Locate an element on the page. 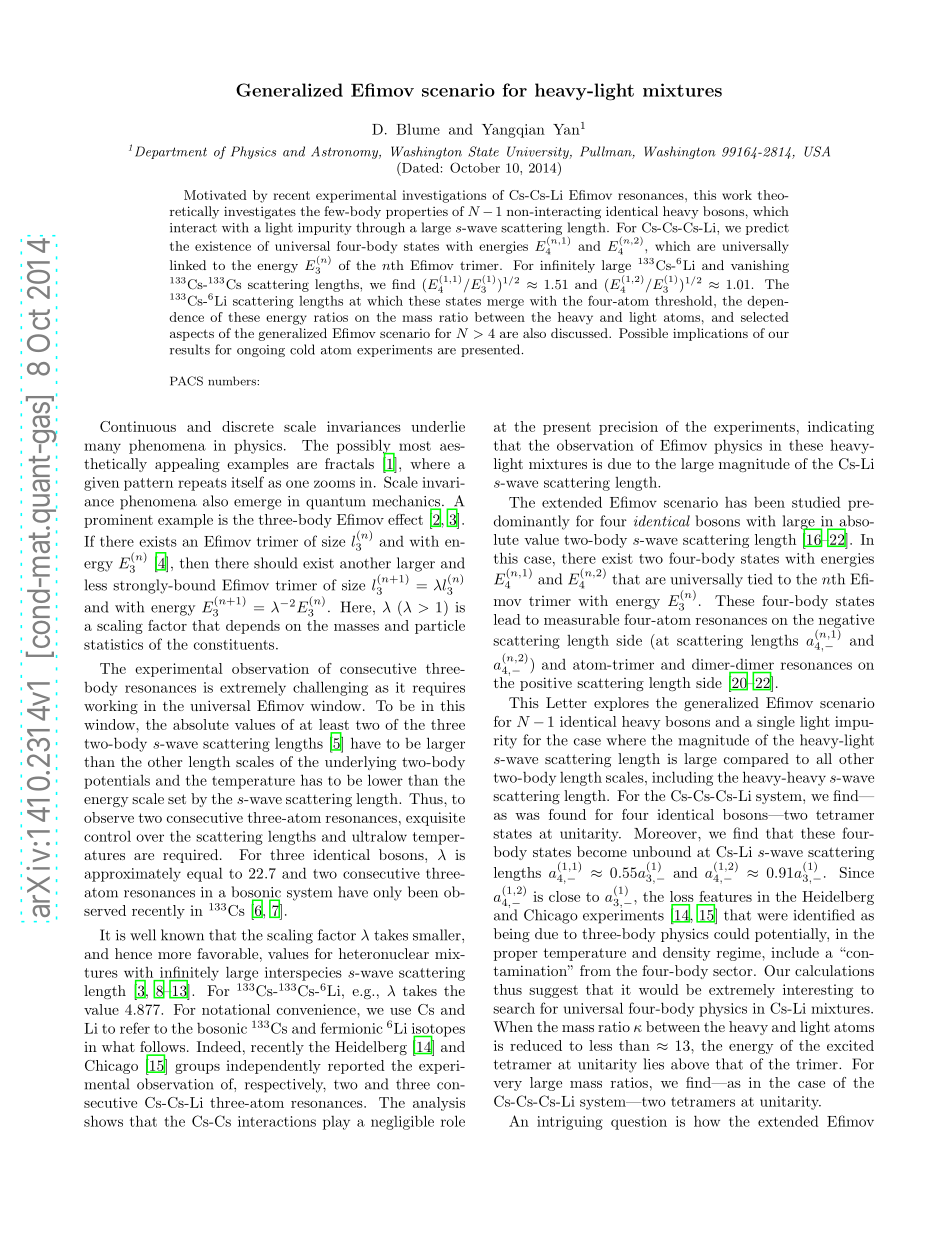  were is located at coordinates (772, 917).
